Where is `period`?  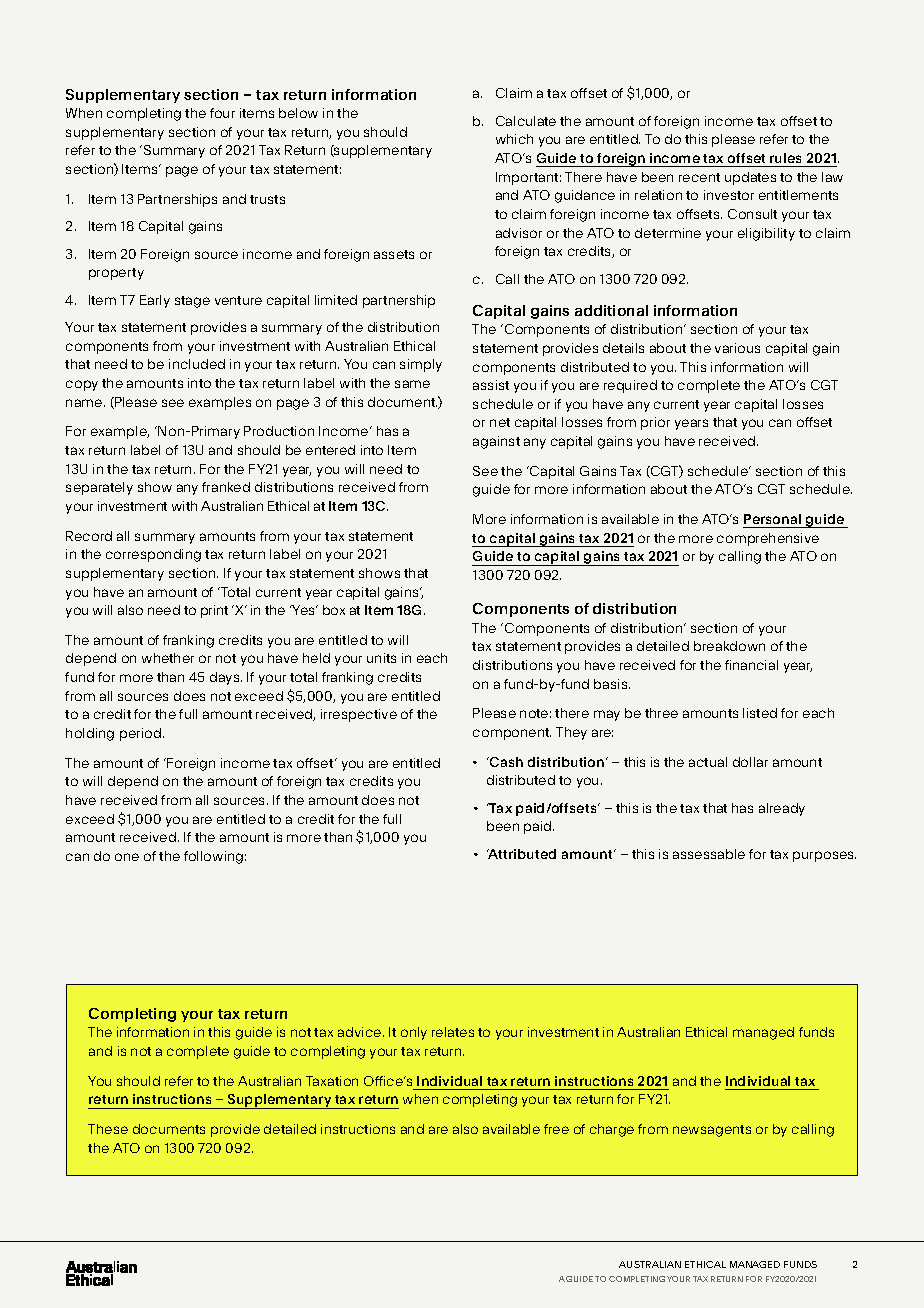 period is located at coordinates (140, 734).
